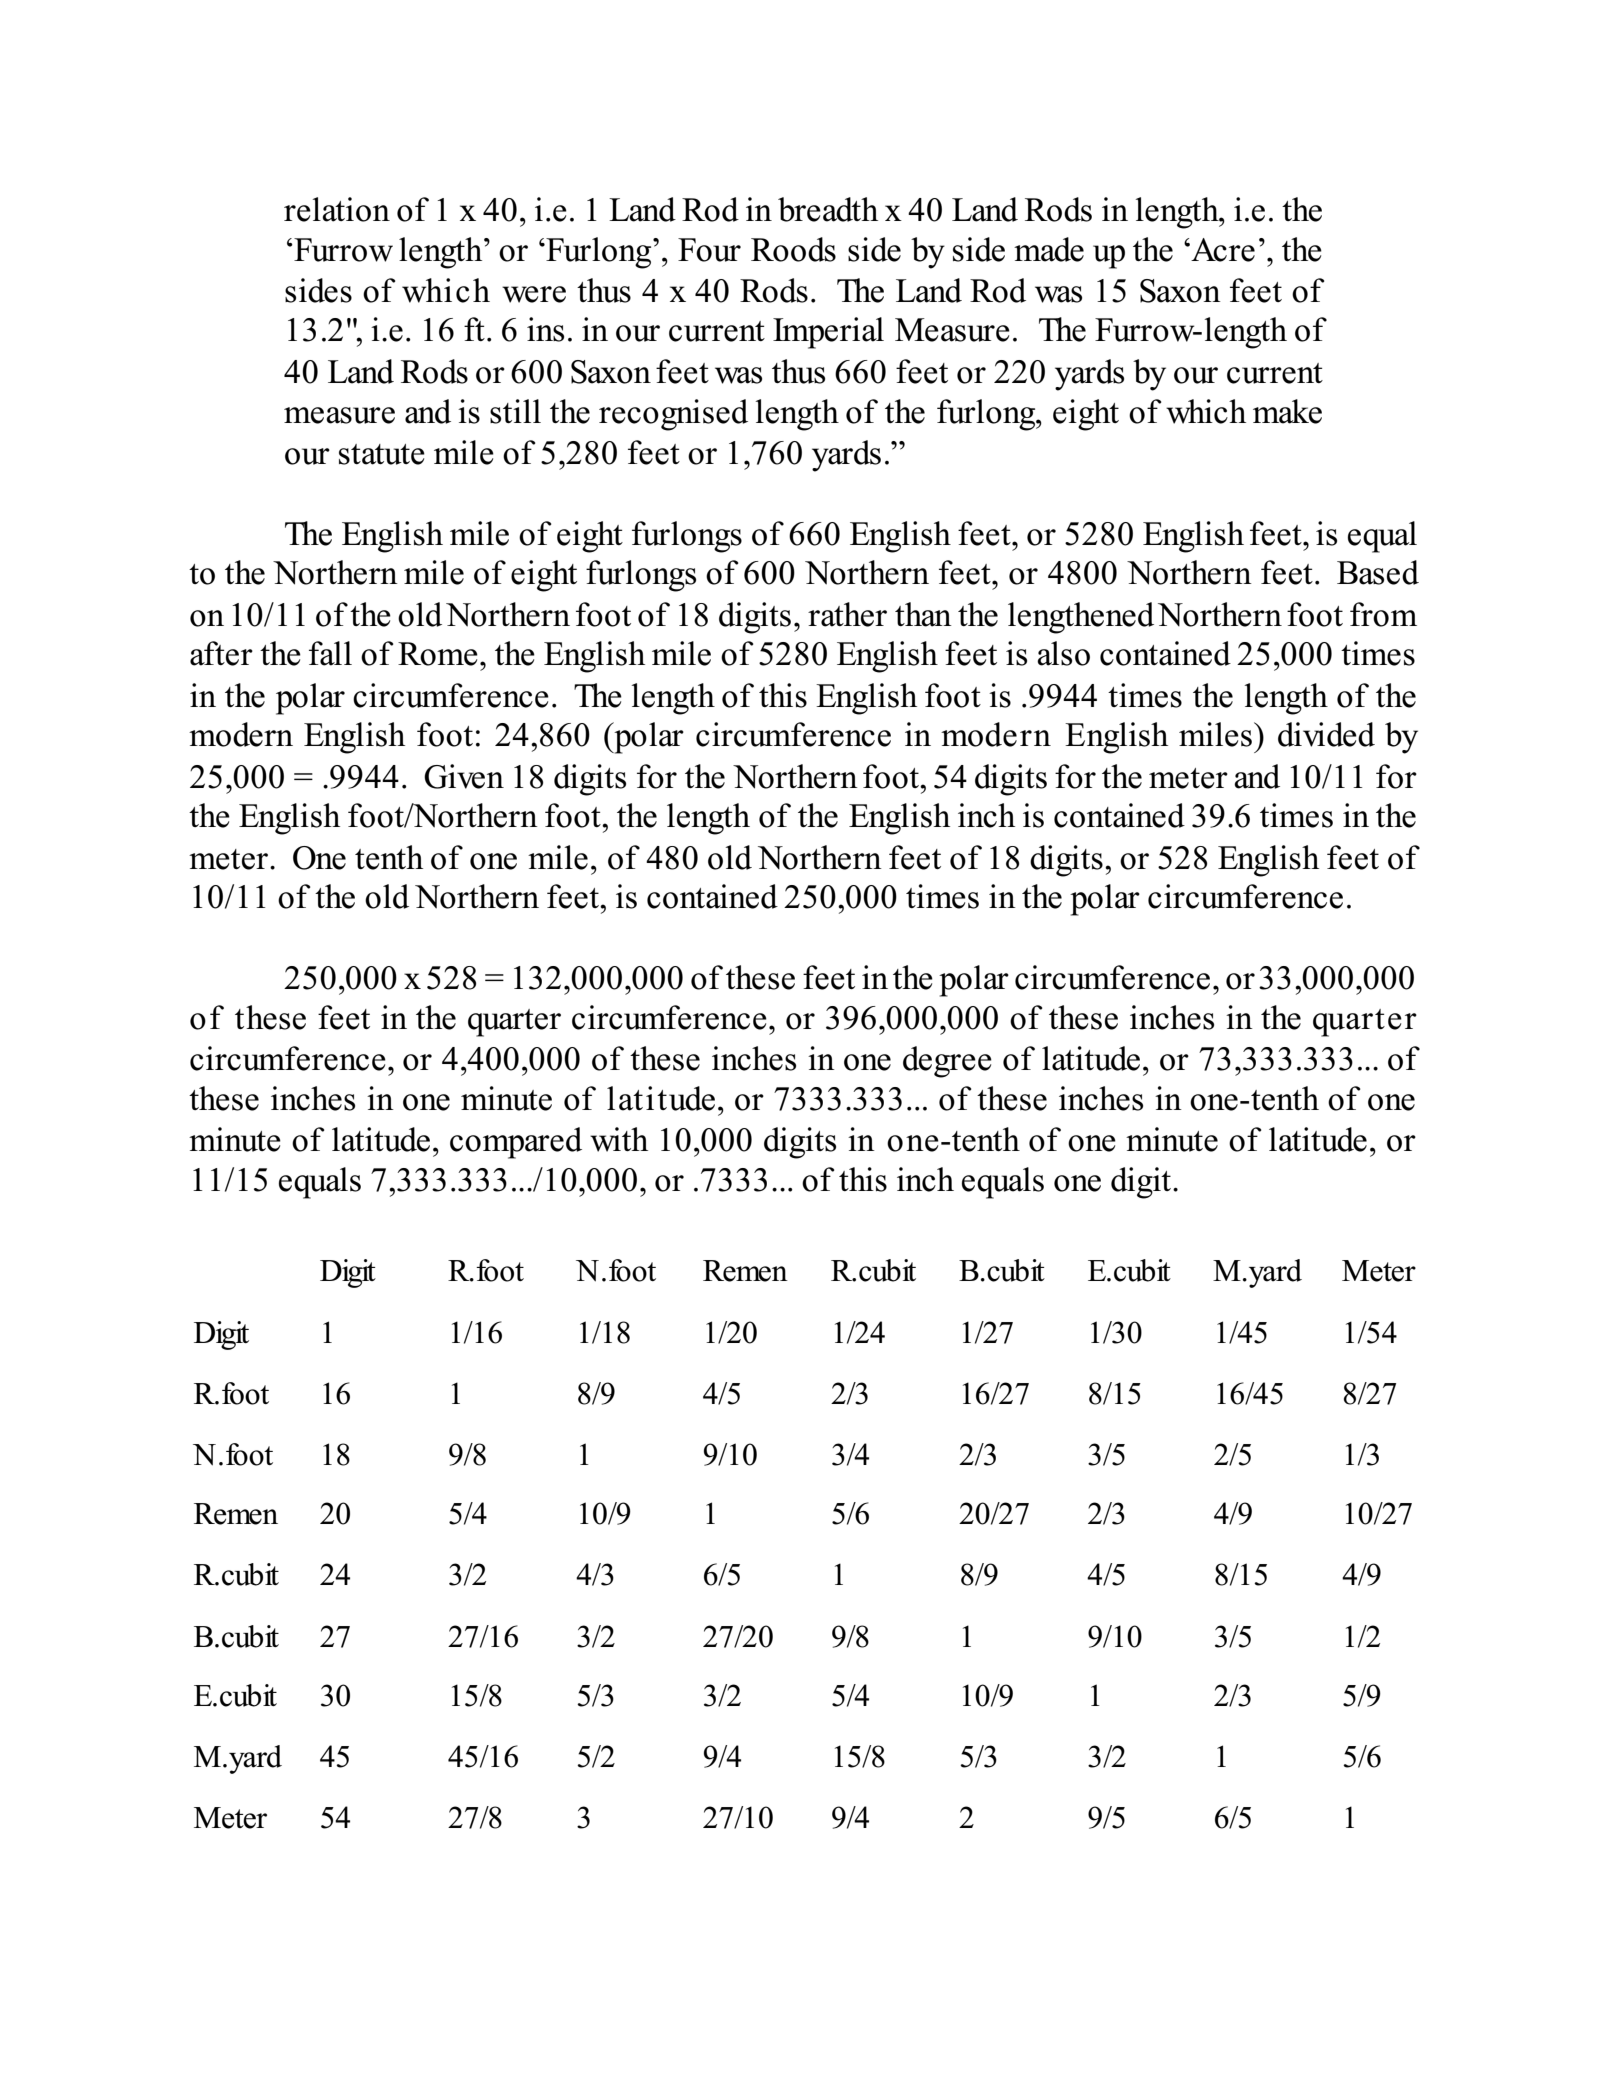  Describe the element at coordinates (516, 1143) in the image. I see `compared` at that location.
